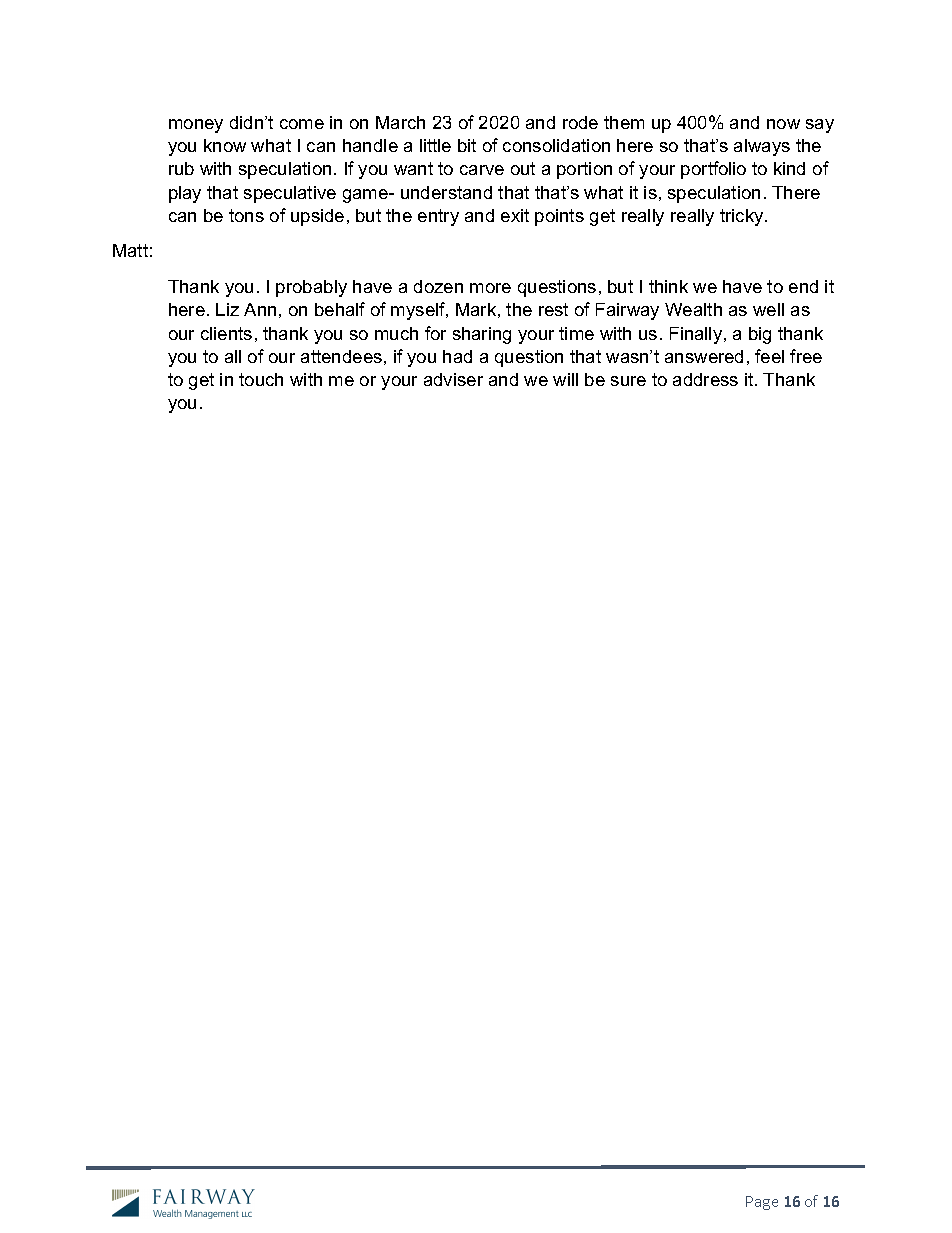 The width and height of the screenshot is (952, 1233). I want to click on touch, so click(261, 379).
